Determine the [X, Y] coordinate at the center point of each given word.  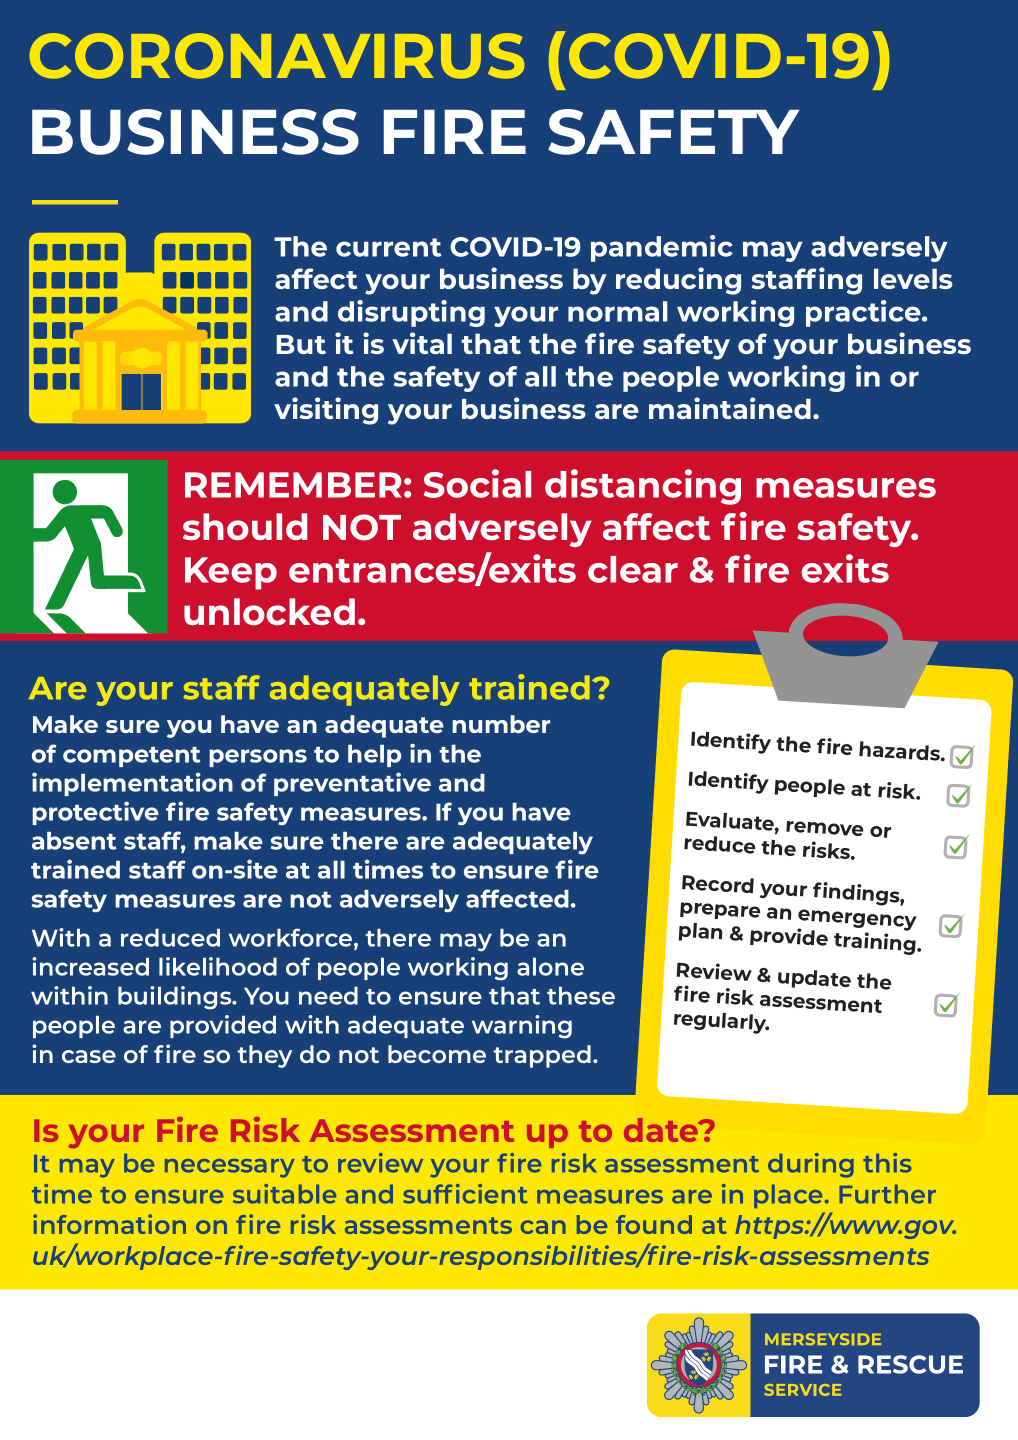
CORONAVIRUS [277, 56]
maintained [730, 408]
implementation [132, 784]
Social [477, 483]
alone [550, 966]
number [501, 724]
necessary [230, 1168]
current [389, 247]
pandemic [662, 248]
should [245, 526]
